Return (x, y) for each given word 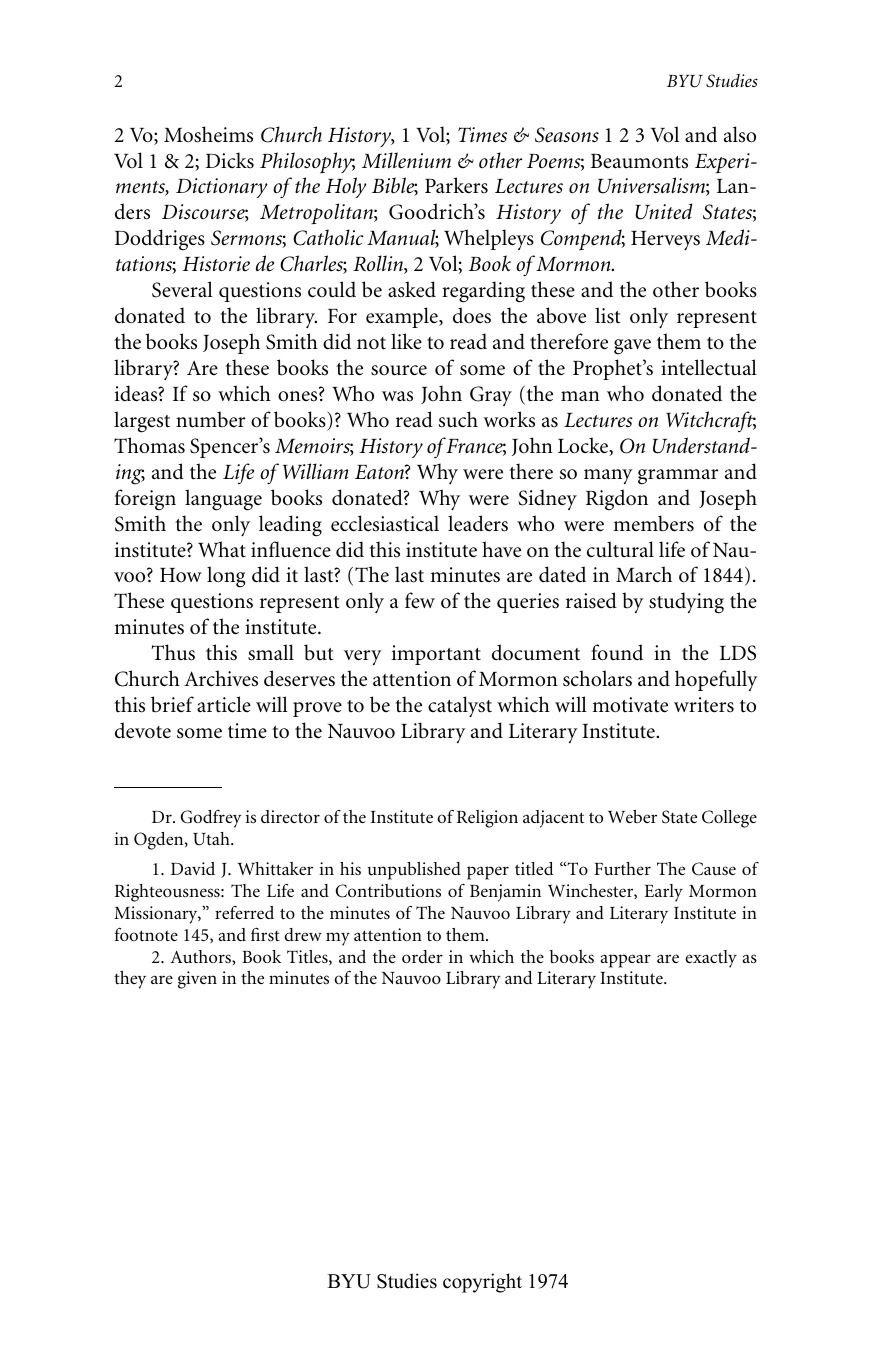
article (224, 704)
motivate (630, 705)
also (740, 134)
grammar (678, 477)
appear (625, 961)
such (458, 419)
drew (303, 934)
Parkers (456, 185)
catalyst (460, 706)
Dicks (230, 160)
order (422, 956)
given (197, 980)
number (210, 419)
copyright (482, 1283)
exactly (711, 959)
